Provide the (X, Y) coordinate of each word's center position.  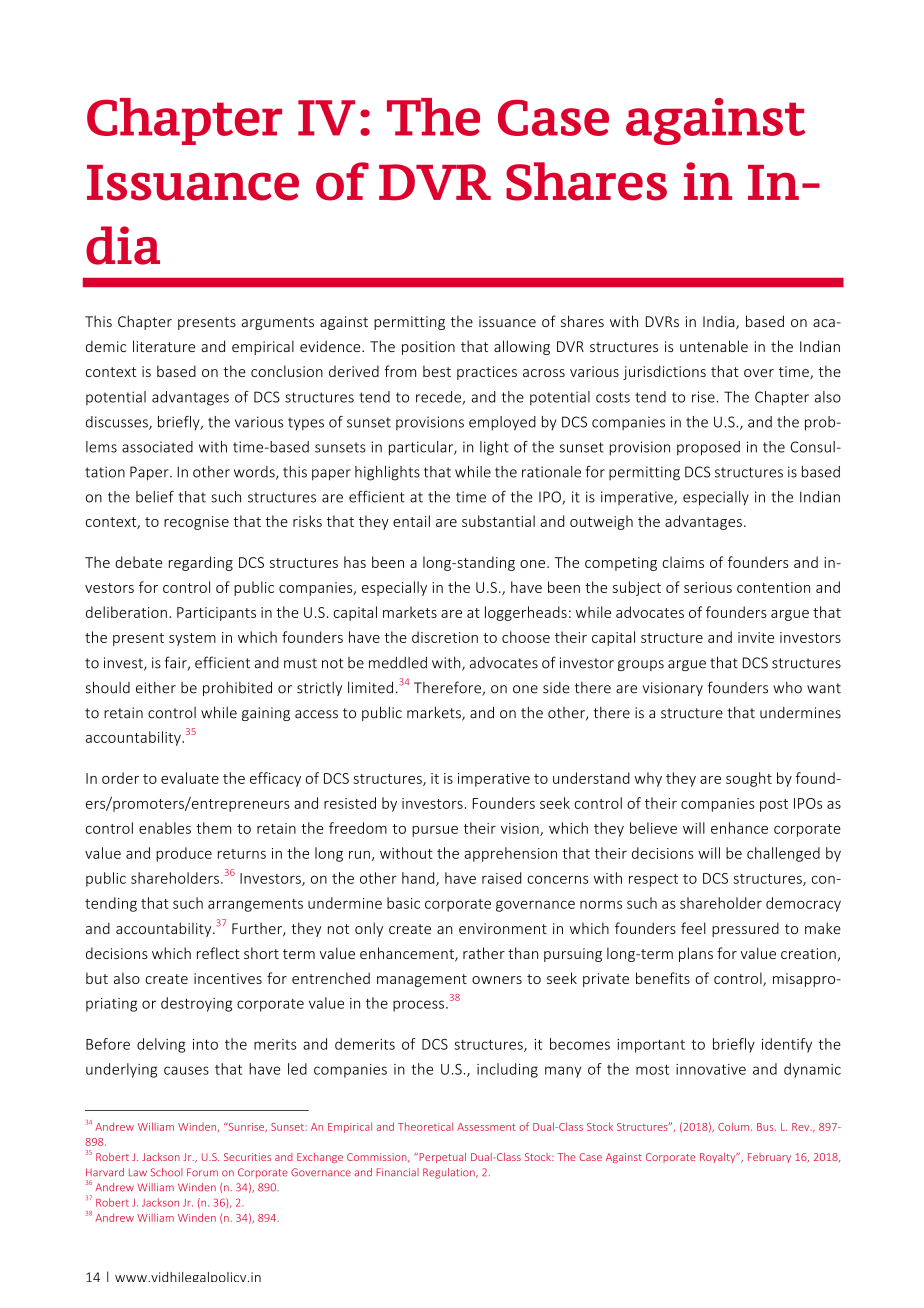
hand (419, 879)
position (428, 348)
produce (184, 854)
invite (756, 637)
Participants (216, 614)
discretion (445, 637)
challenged (783, 854)
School (167, 1172)
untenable (714, 346)
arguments (278, 323)
